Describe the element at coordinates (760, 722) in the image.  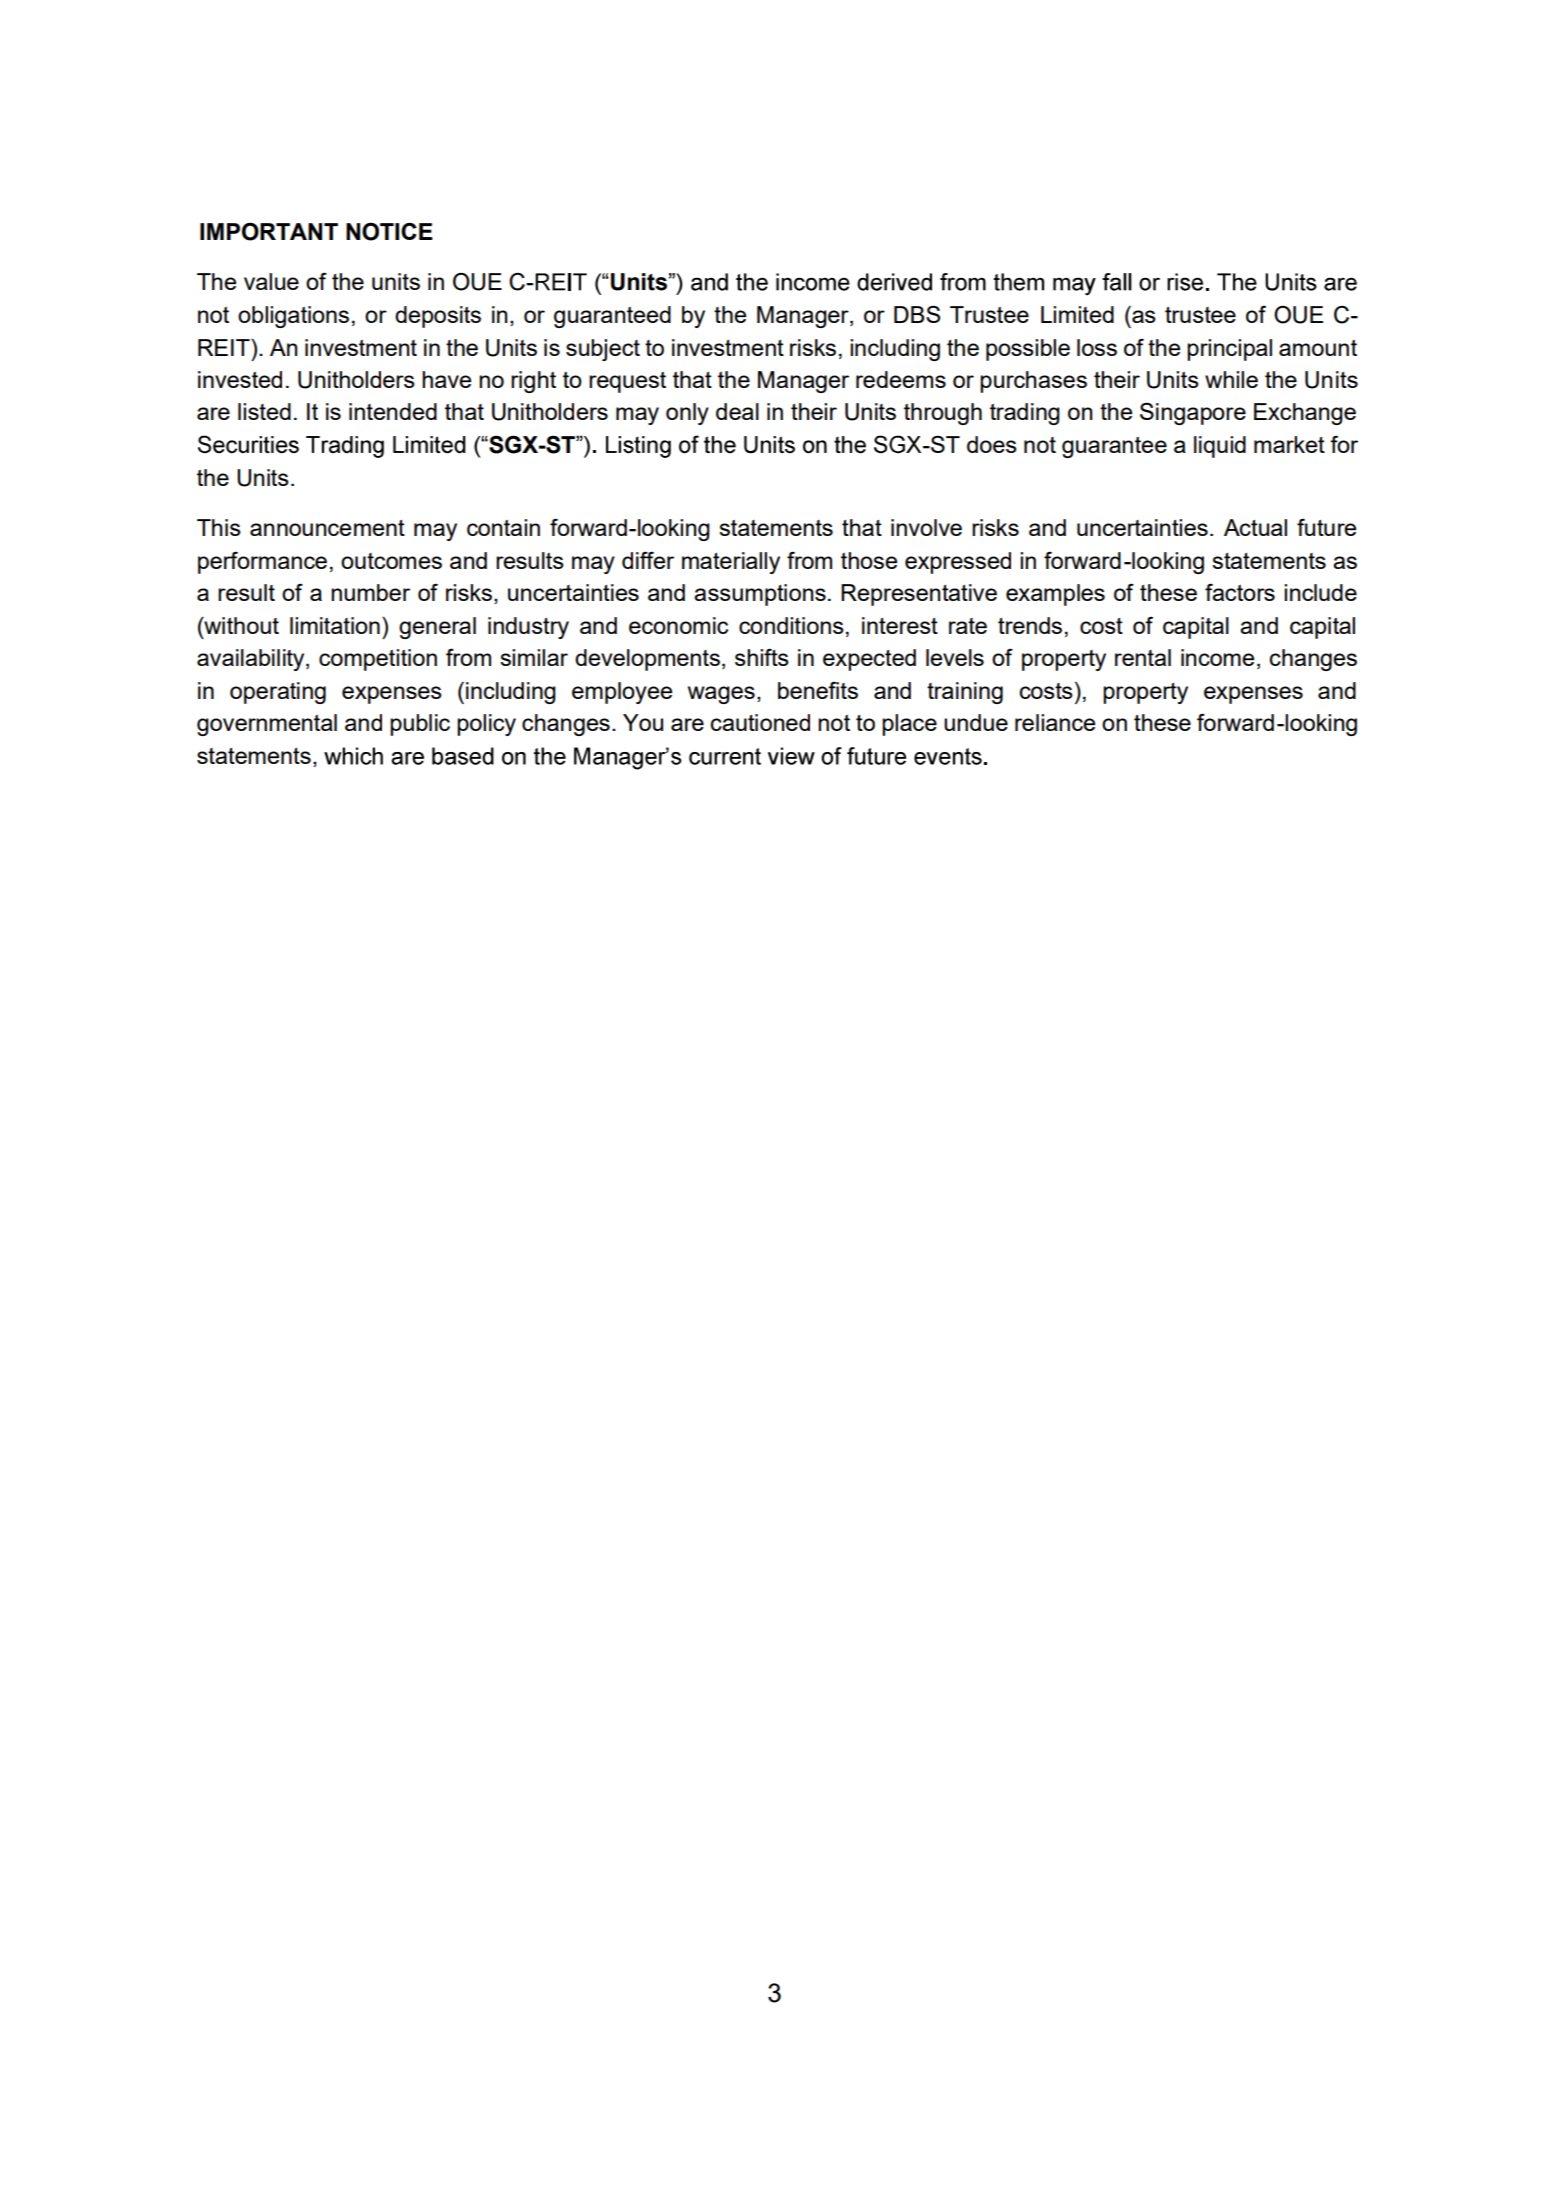
I see `cautioned` at that location.
